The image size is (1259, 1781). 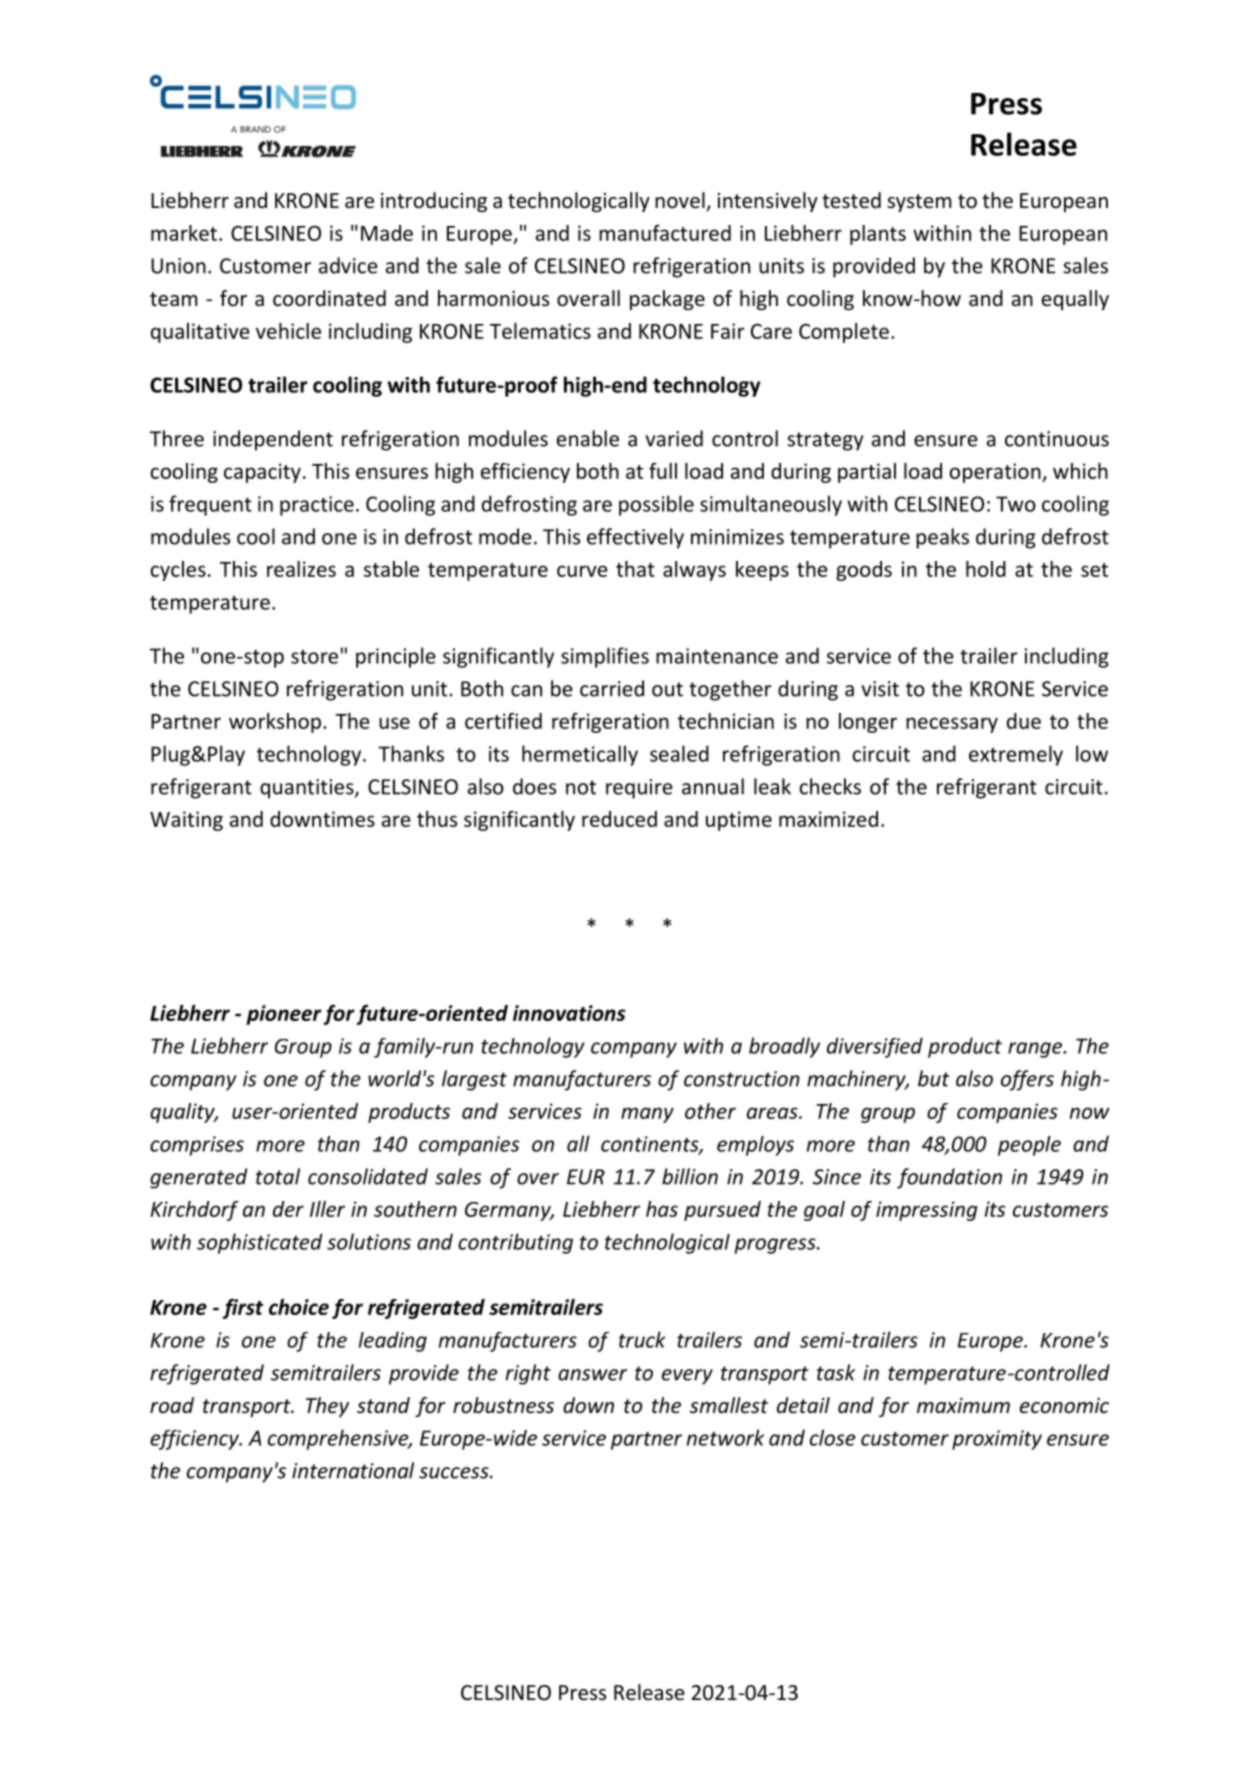 I want to click on store, so click(x=314, y=657).
